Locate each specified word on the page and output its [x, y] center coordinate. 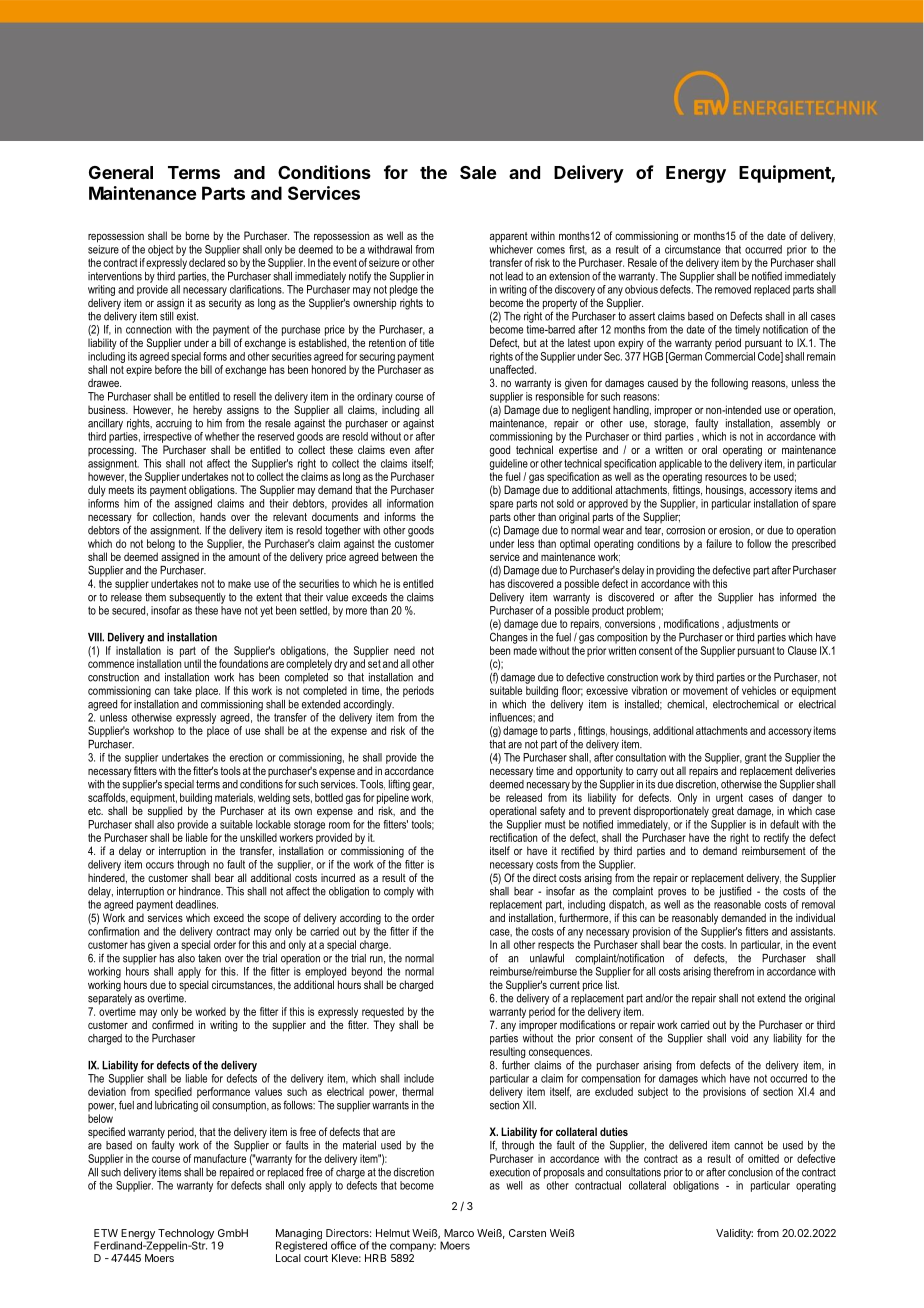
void [739, 1037]
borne [197, 235]
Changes [509, 638]
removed [733, 289]
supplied [165, 812]
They [384, 1026]
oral [709, 449]
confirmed [172, 1024]
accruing [174, 424]
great [723, 812]
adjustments [752, 624]
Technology [186, 1235]
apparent [509, 237]
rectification [513, 837]
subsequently [197, 598]
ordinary [375, 397]
